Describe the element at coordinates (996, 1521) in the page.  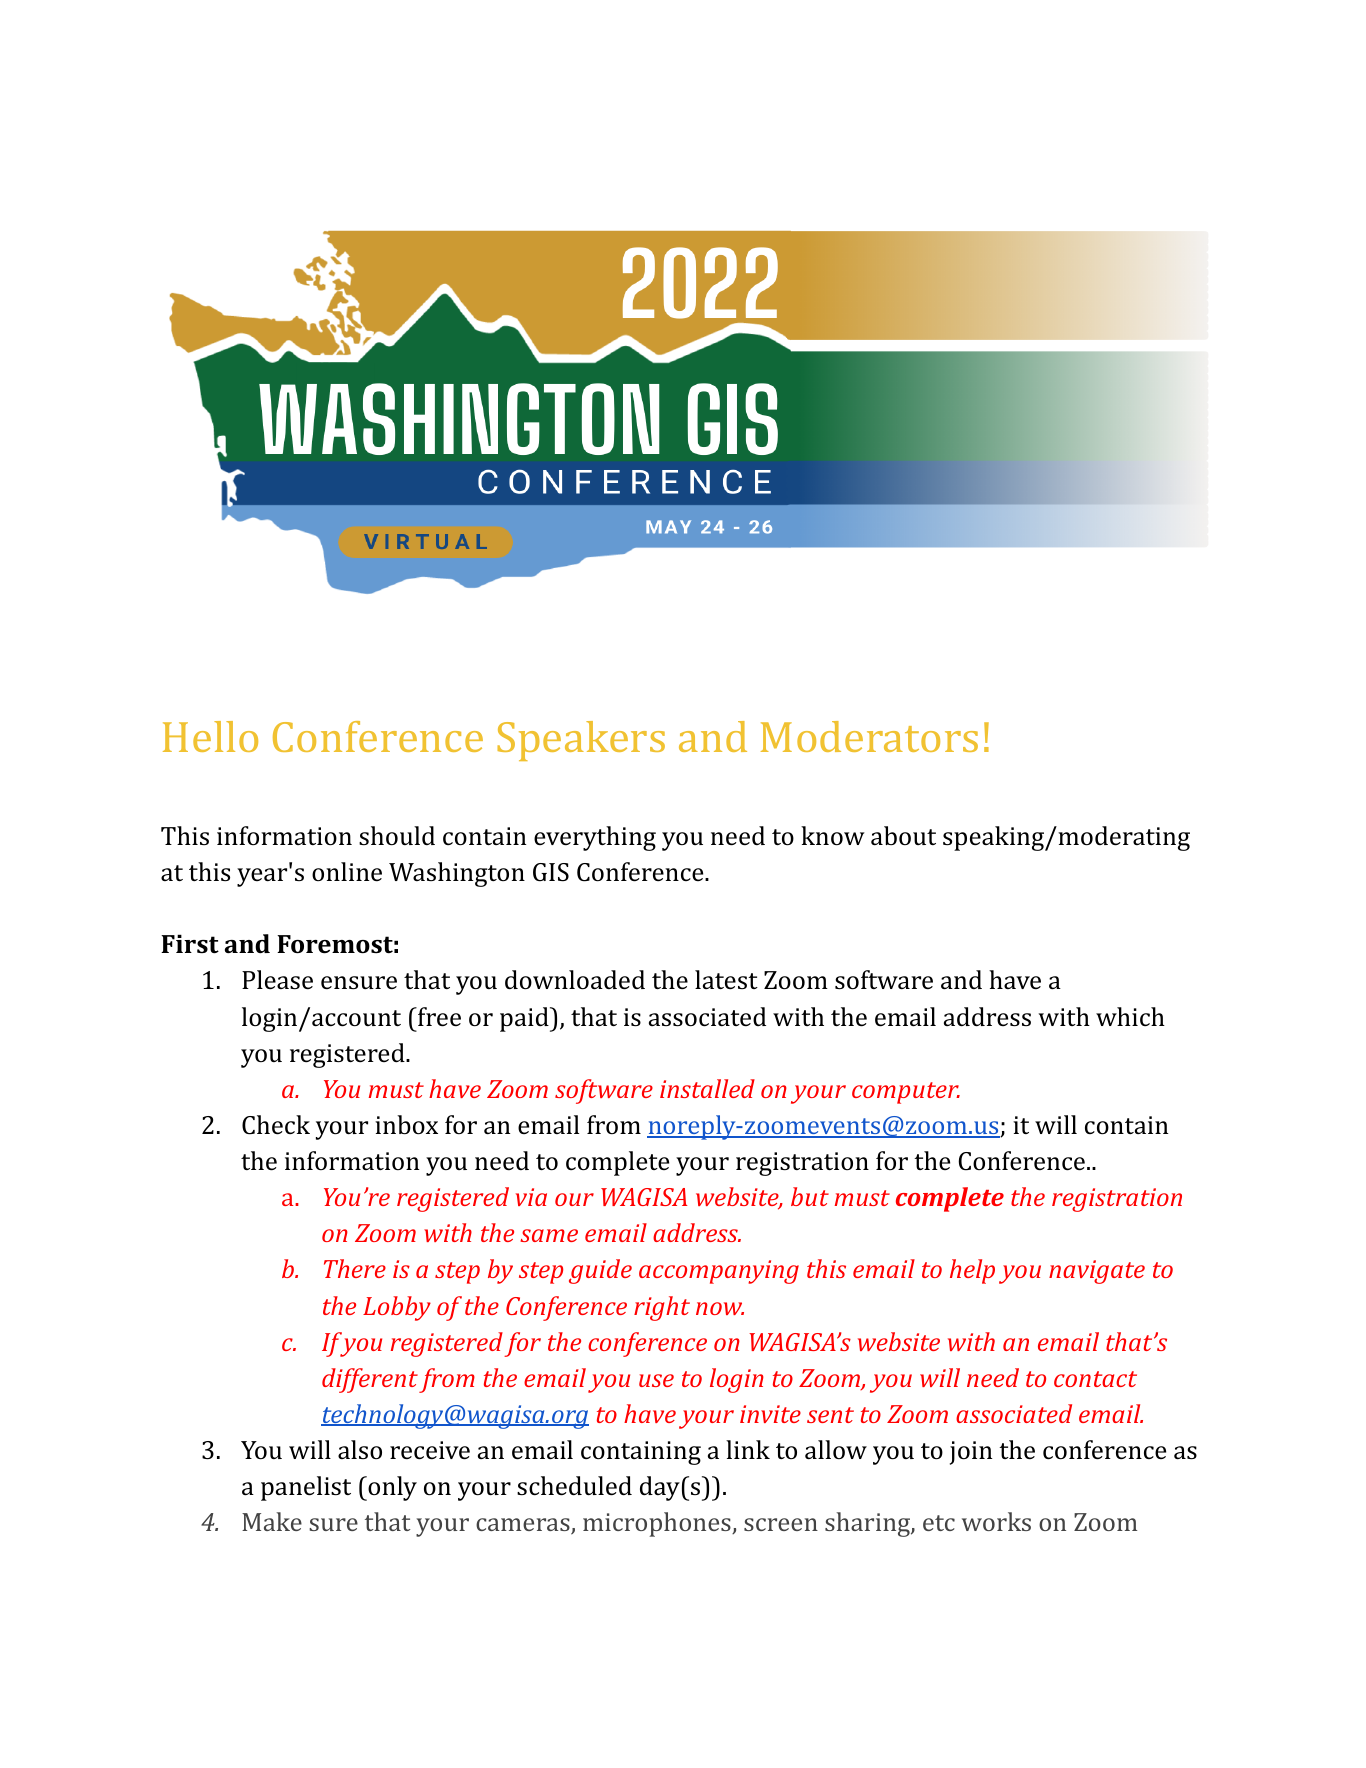
I see `works` at that location.
